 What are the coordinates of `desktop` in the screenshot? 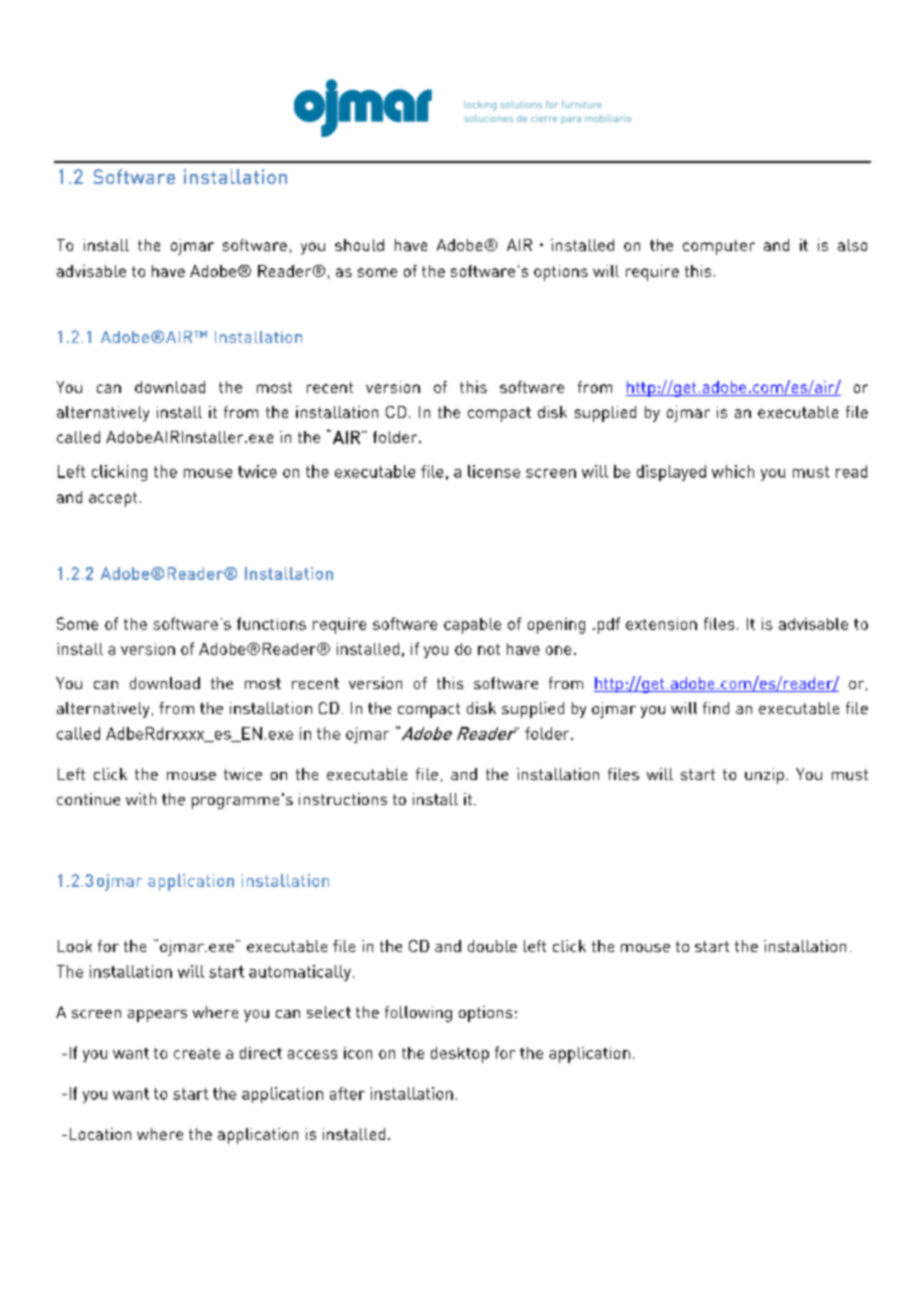 It's located at (460, 1055).
